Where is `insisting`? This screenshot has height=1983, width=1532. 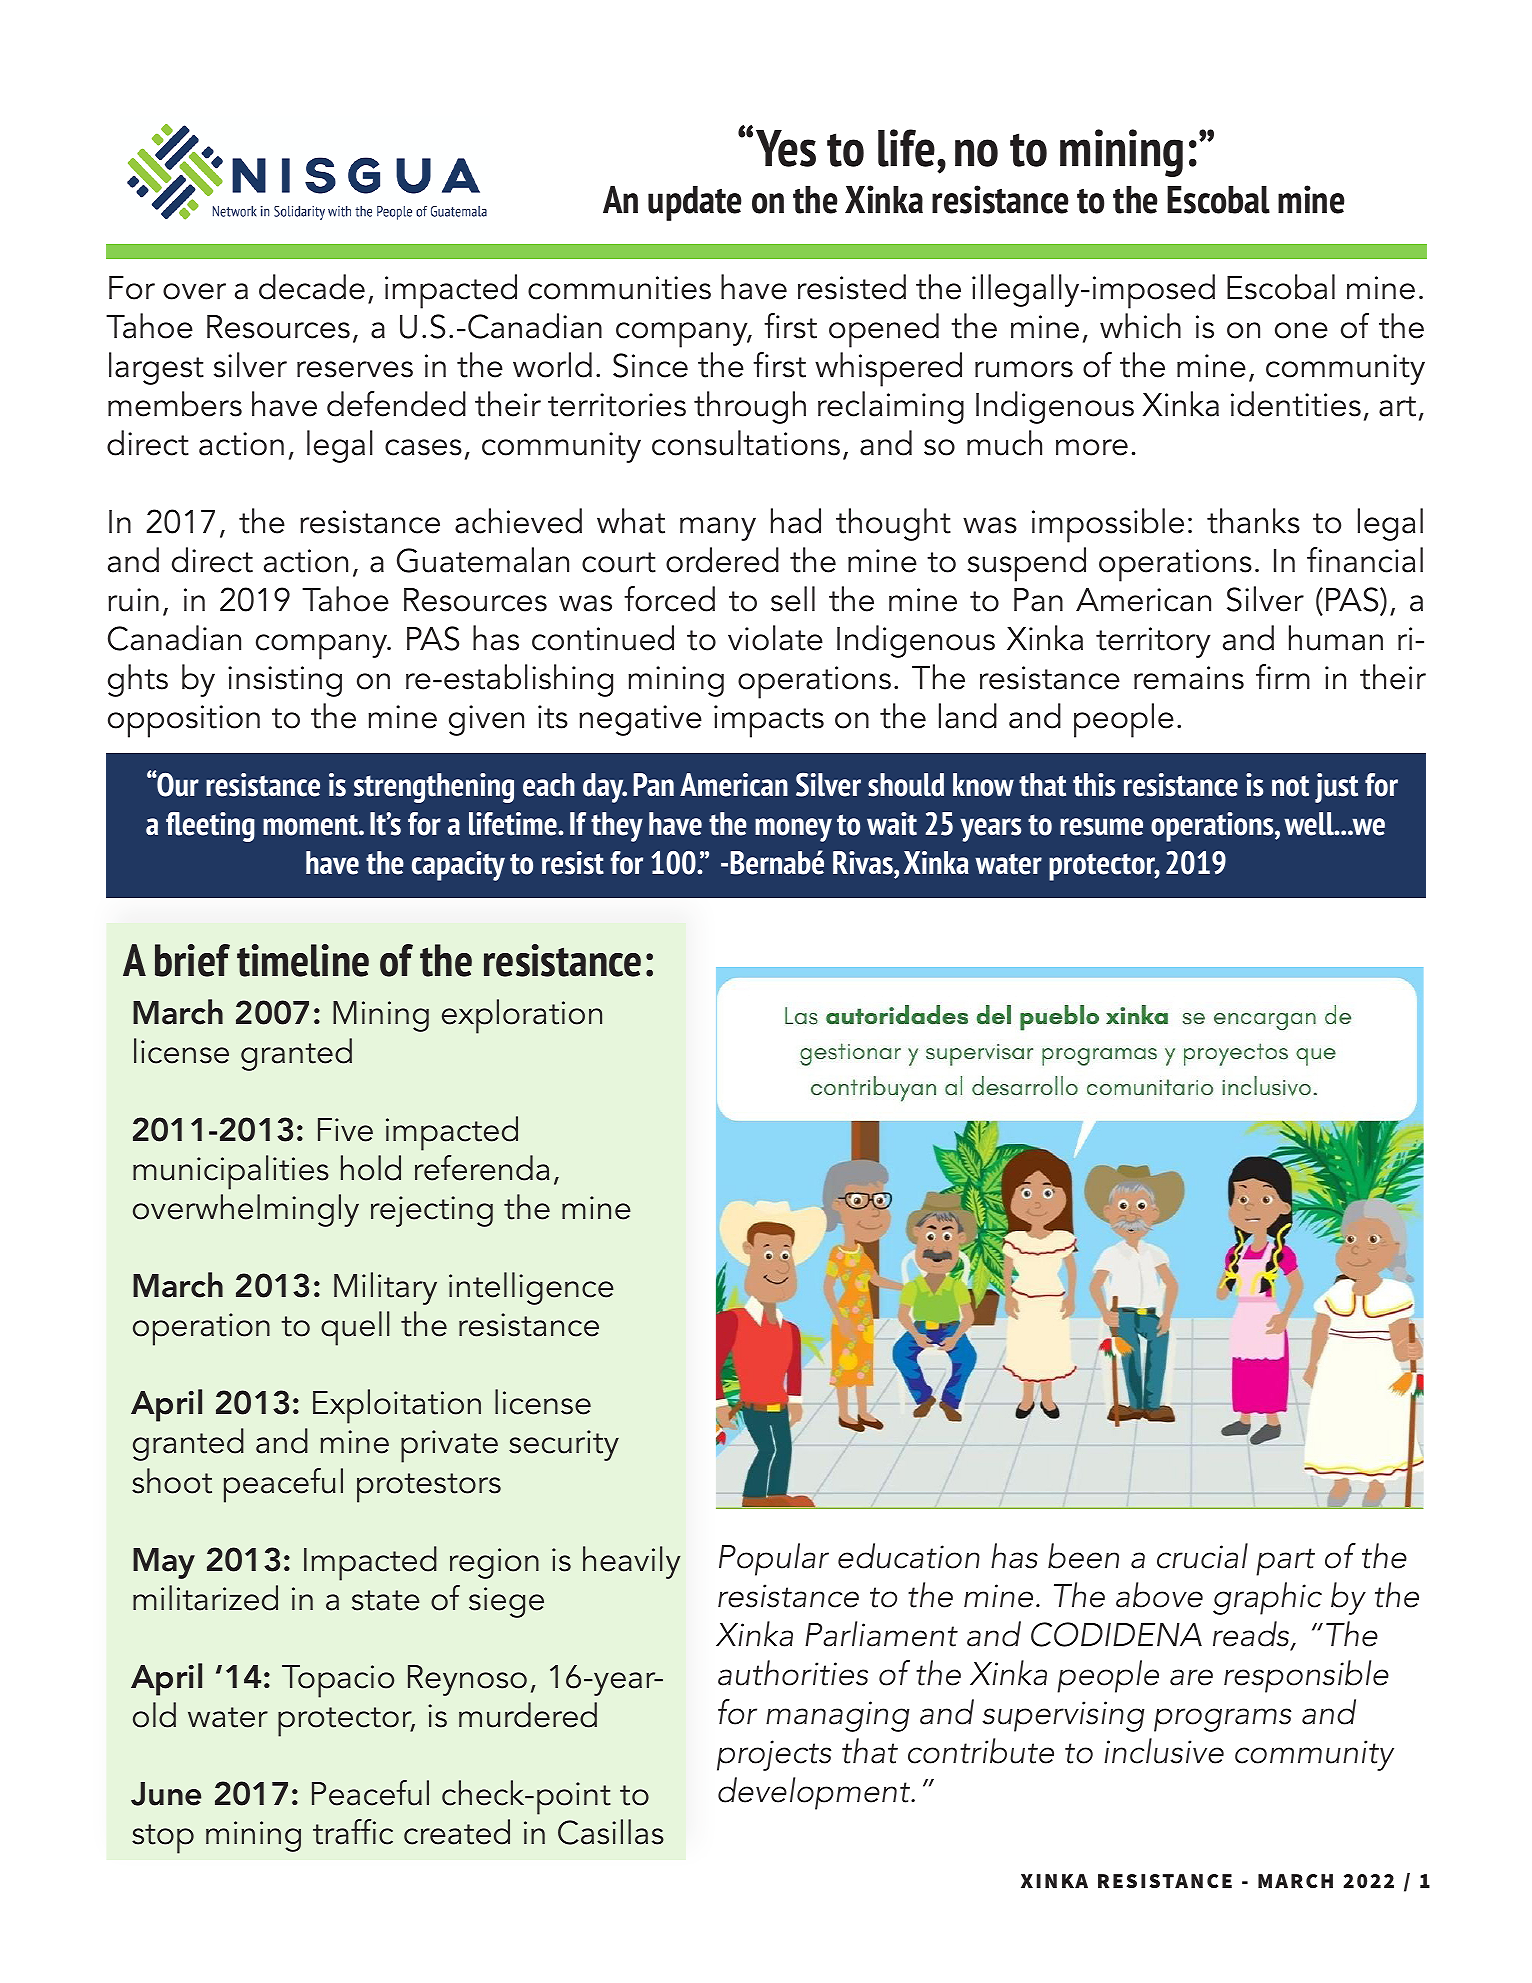 insisting is located at coordinates (285, 681).
